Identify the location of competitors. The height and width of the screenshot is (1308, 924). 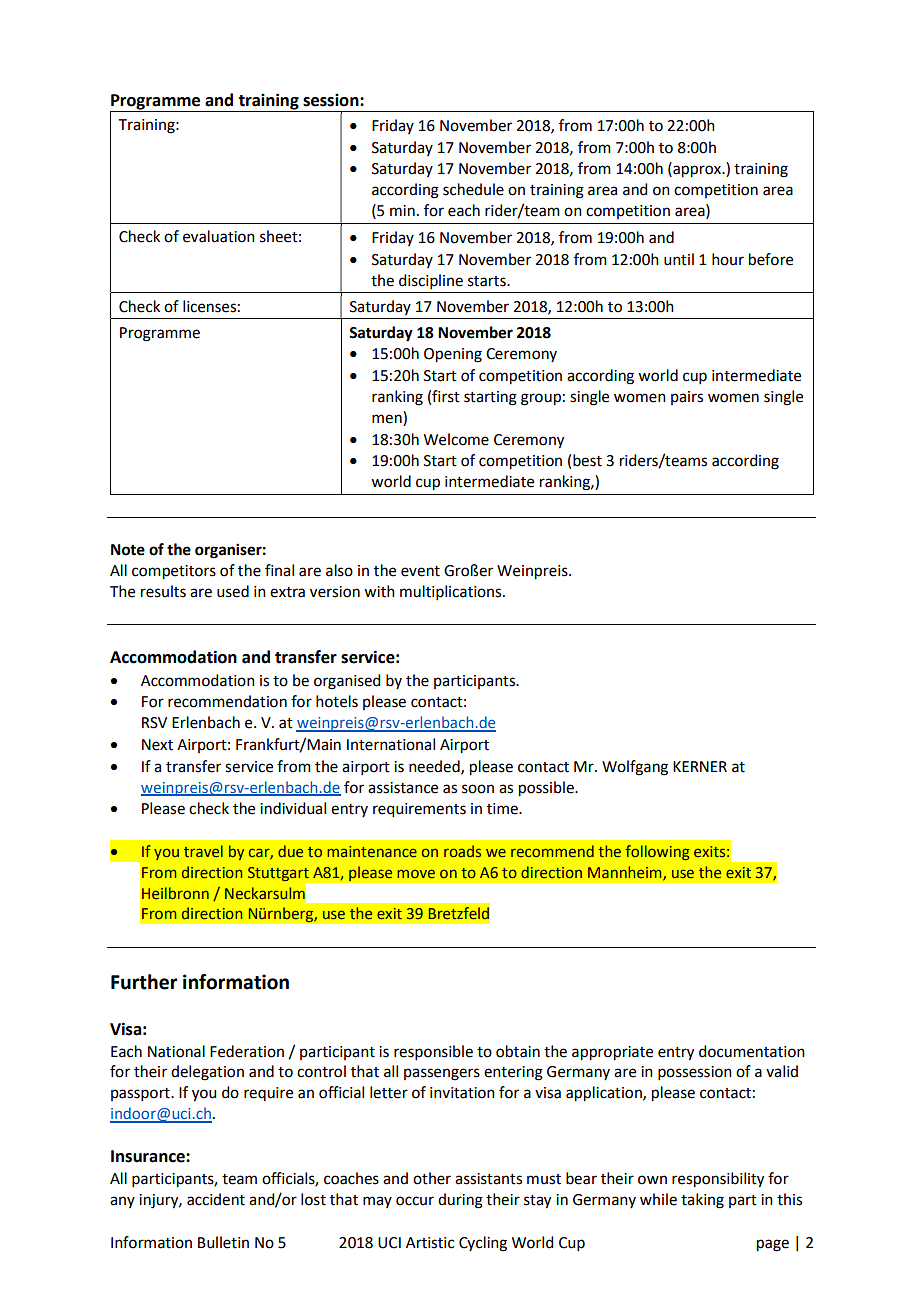
(174, 572).
